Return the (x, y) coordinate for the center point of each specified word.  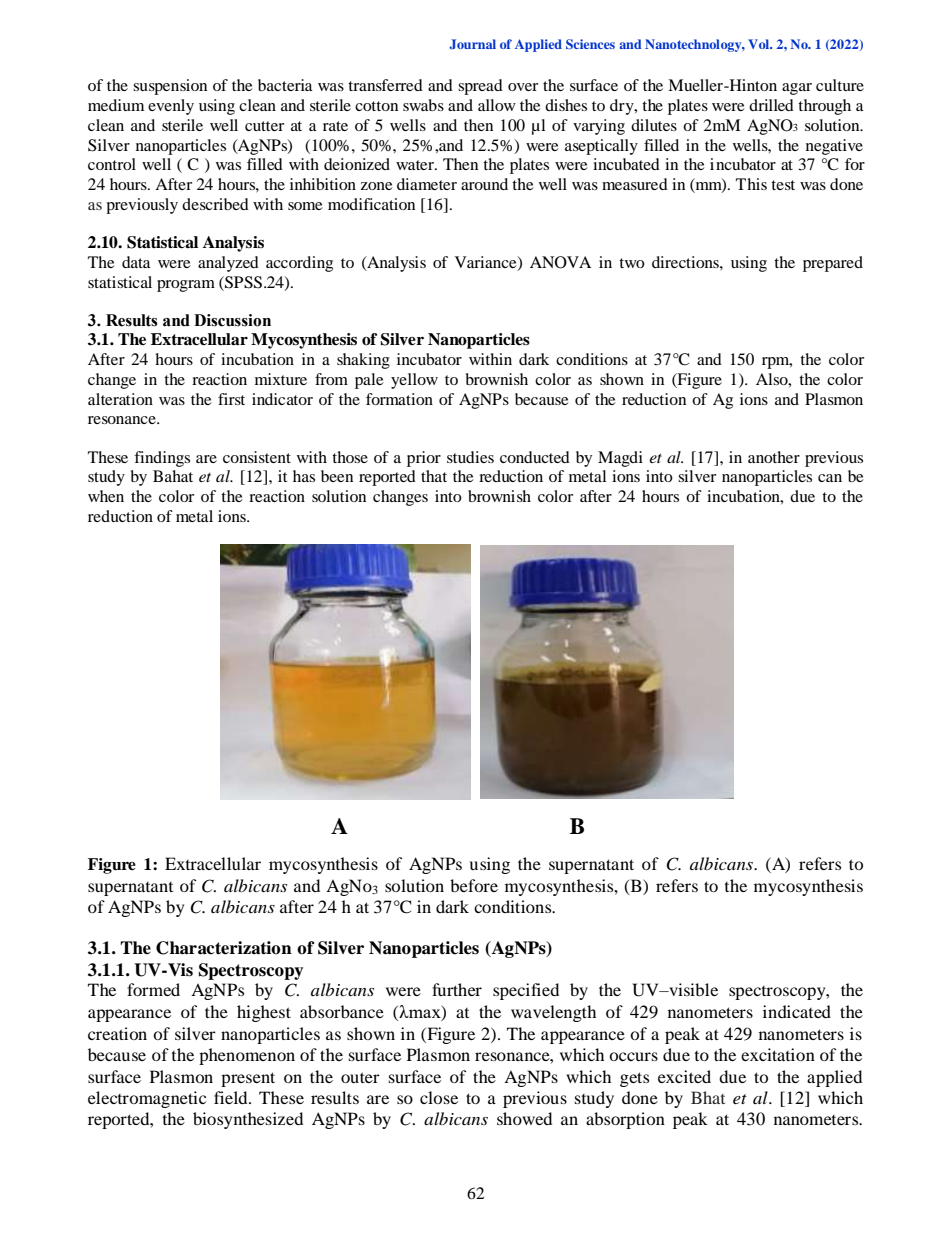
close (439, 1097)
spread (480, 87)
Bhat (708, 1097)
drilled (771, 105)
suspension (170, 87)
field (232, 1097)
